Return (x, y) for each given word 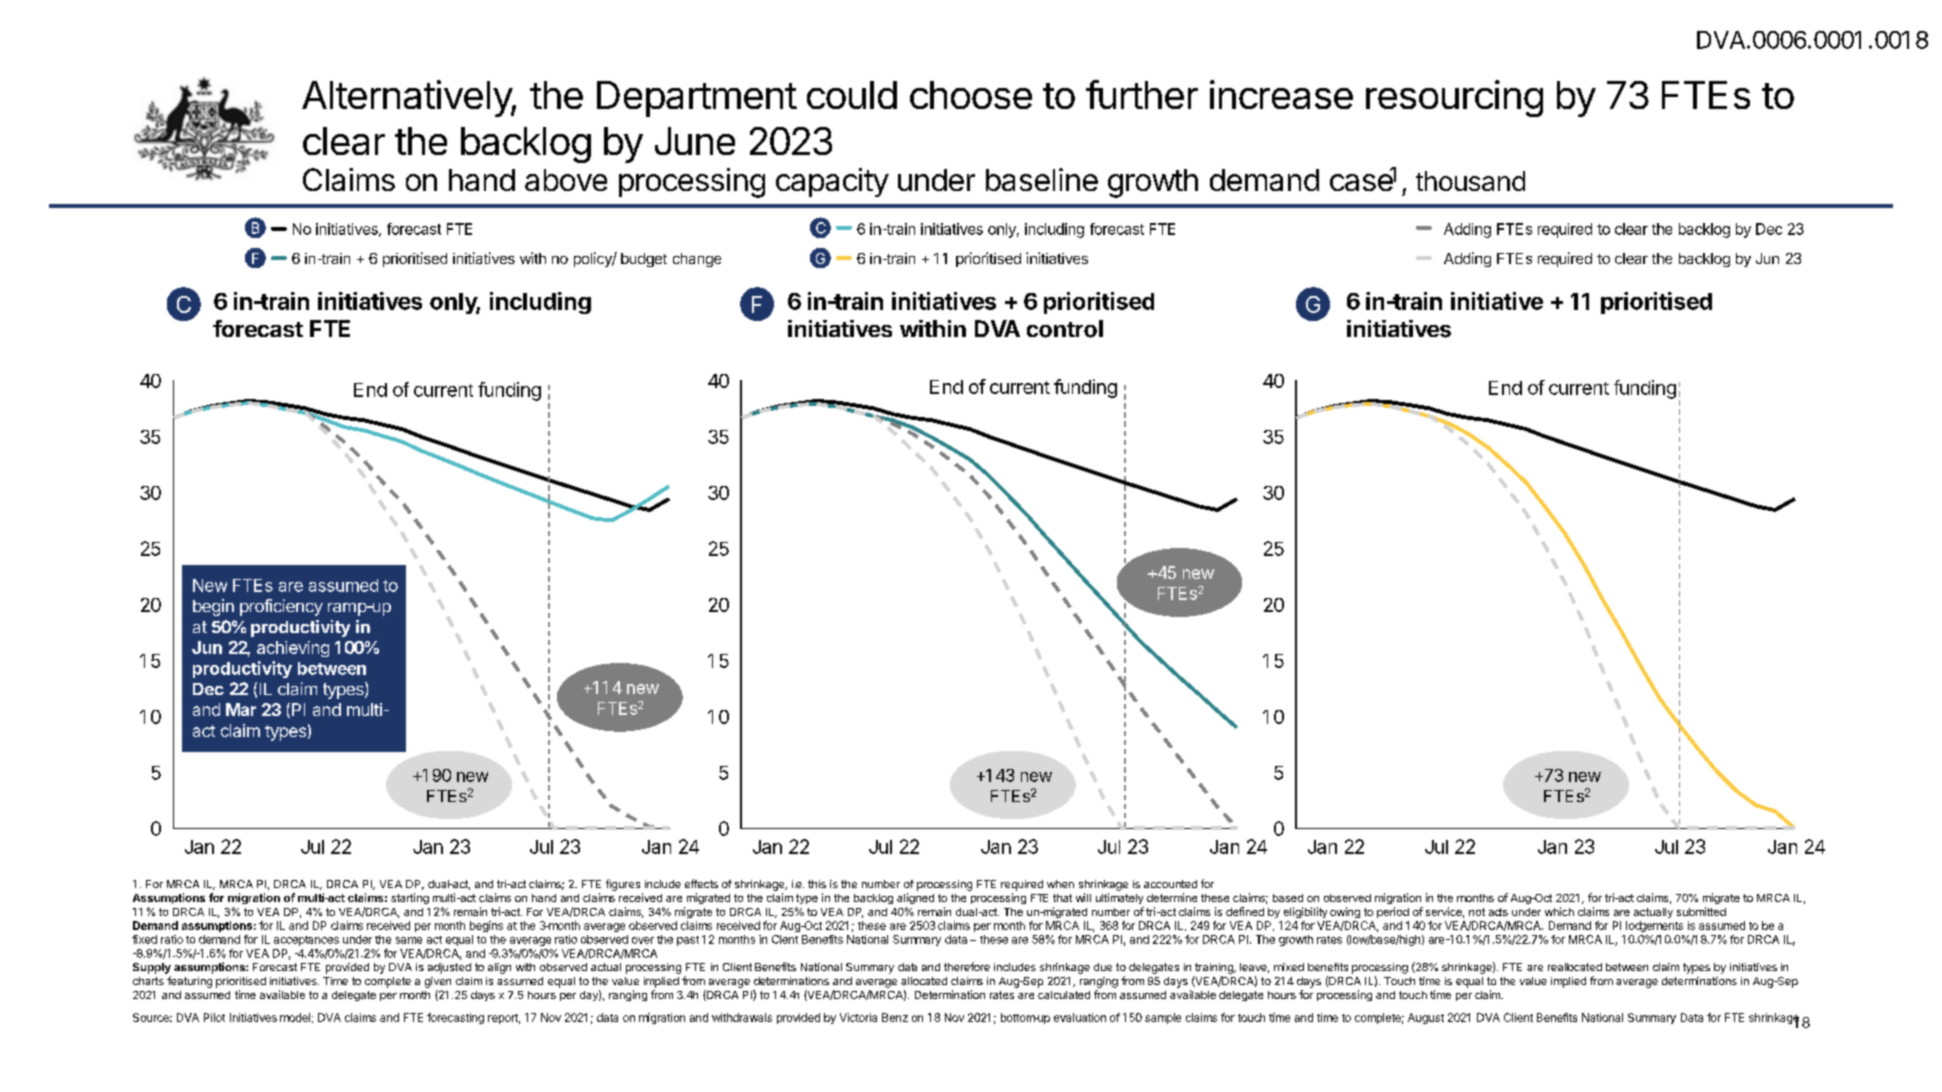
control (1065, 329)
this (817, 884)
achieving (293, 649)
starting (410, 898)
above (566, 180)
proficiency (281, 607)
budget (644, 260)
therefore (967, 966)
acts (1498, 912)
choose (971, 95)
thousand (1470, 181)
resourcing (1454, 98)
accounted (1170, 884)
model (295, 1017)
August (1426, 1018)
